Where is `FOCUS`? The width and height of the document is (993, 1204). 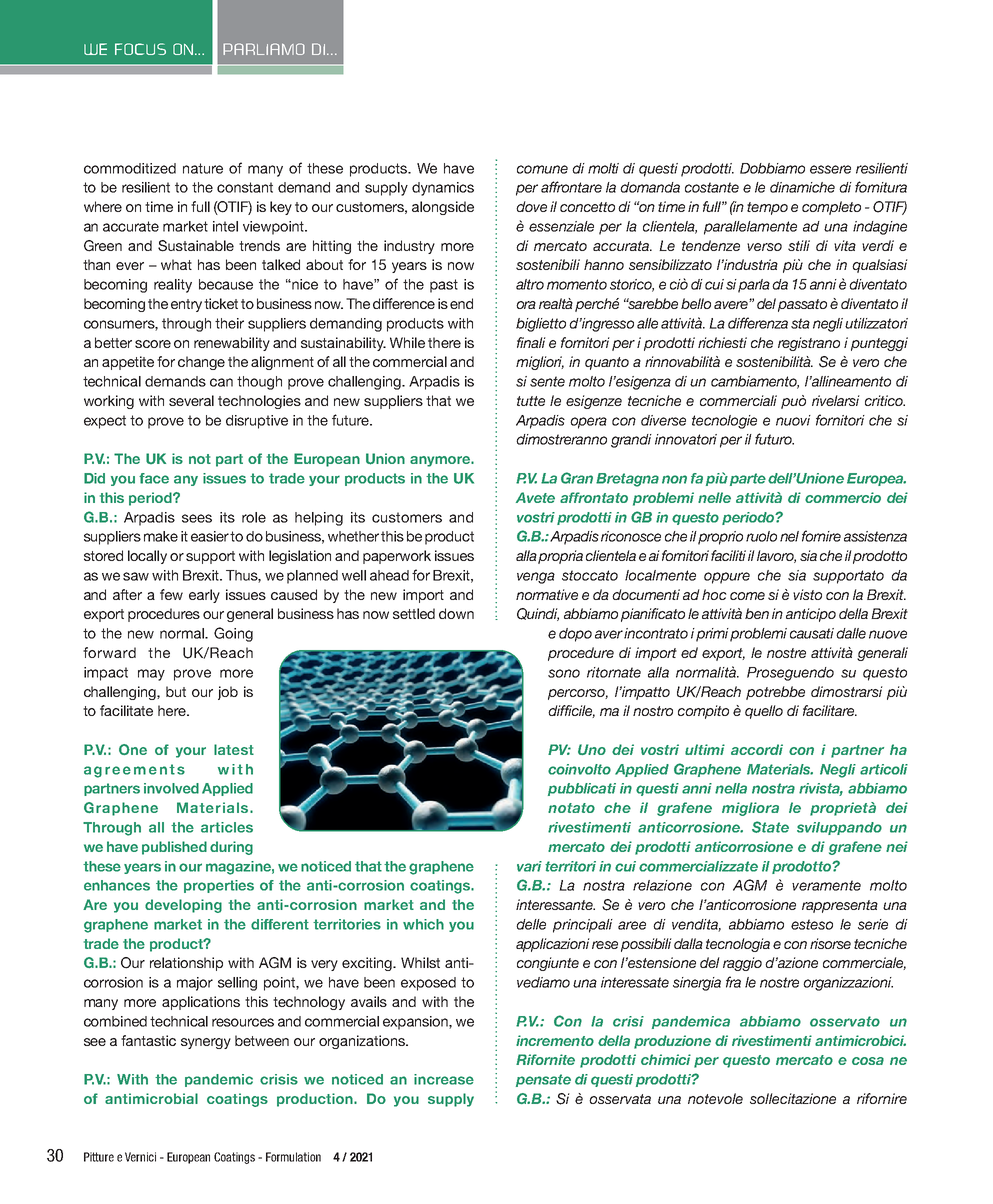 FOCUS is located at coordinates (140, 49).
